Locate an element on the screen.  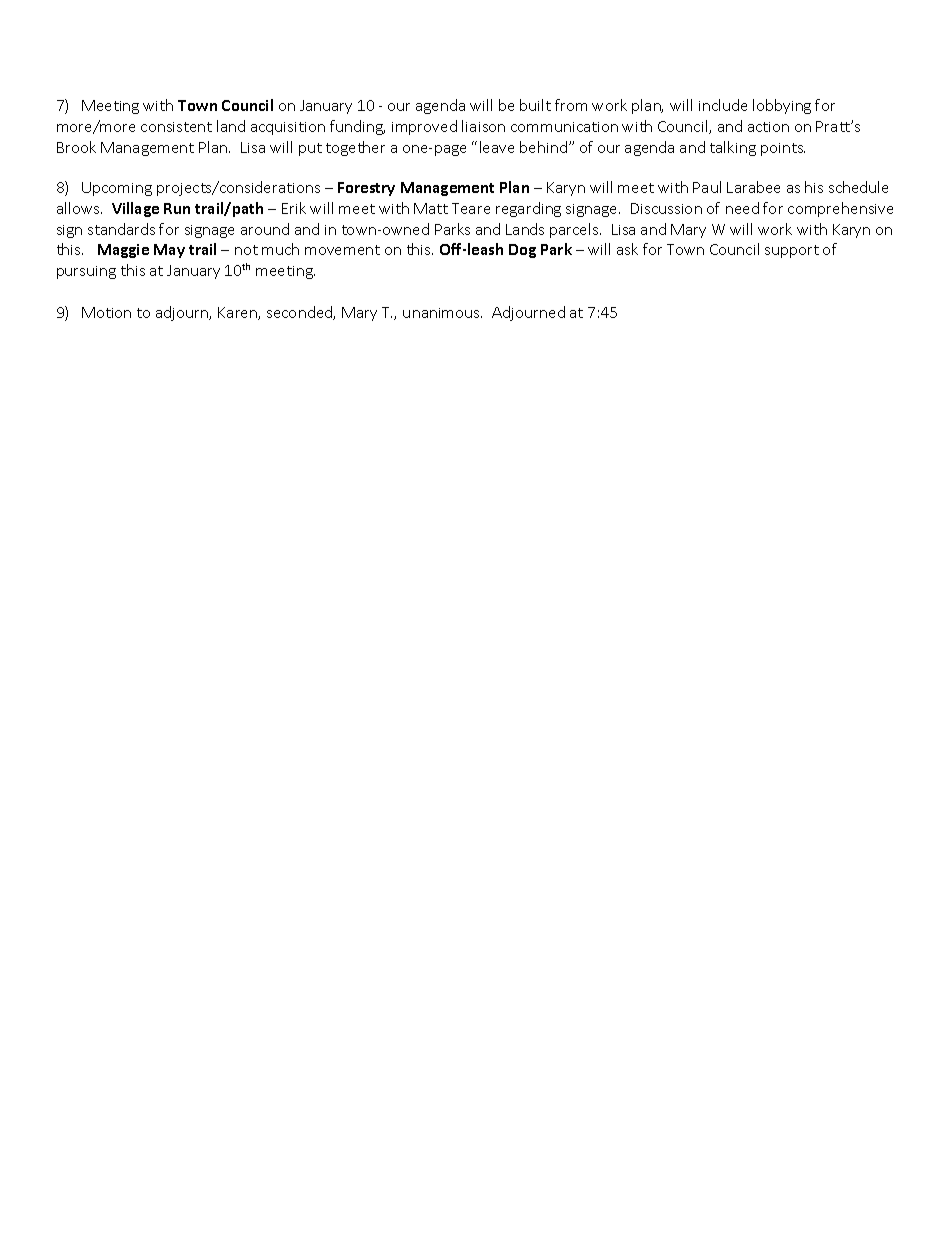
built is located at coordinates (535, 105).
